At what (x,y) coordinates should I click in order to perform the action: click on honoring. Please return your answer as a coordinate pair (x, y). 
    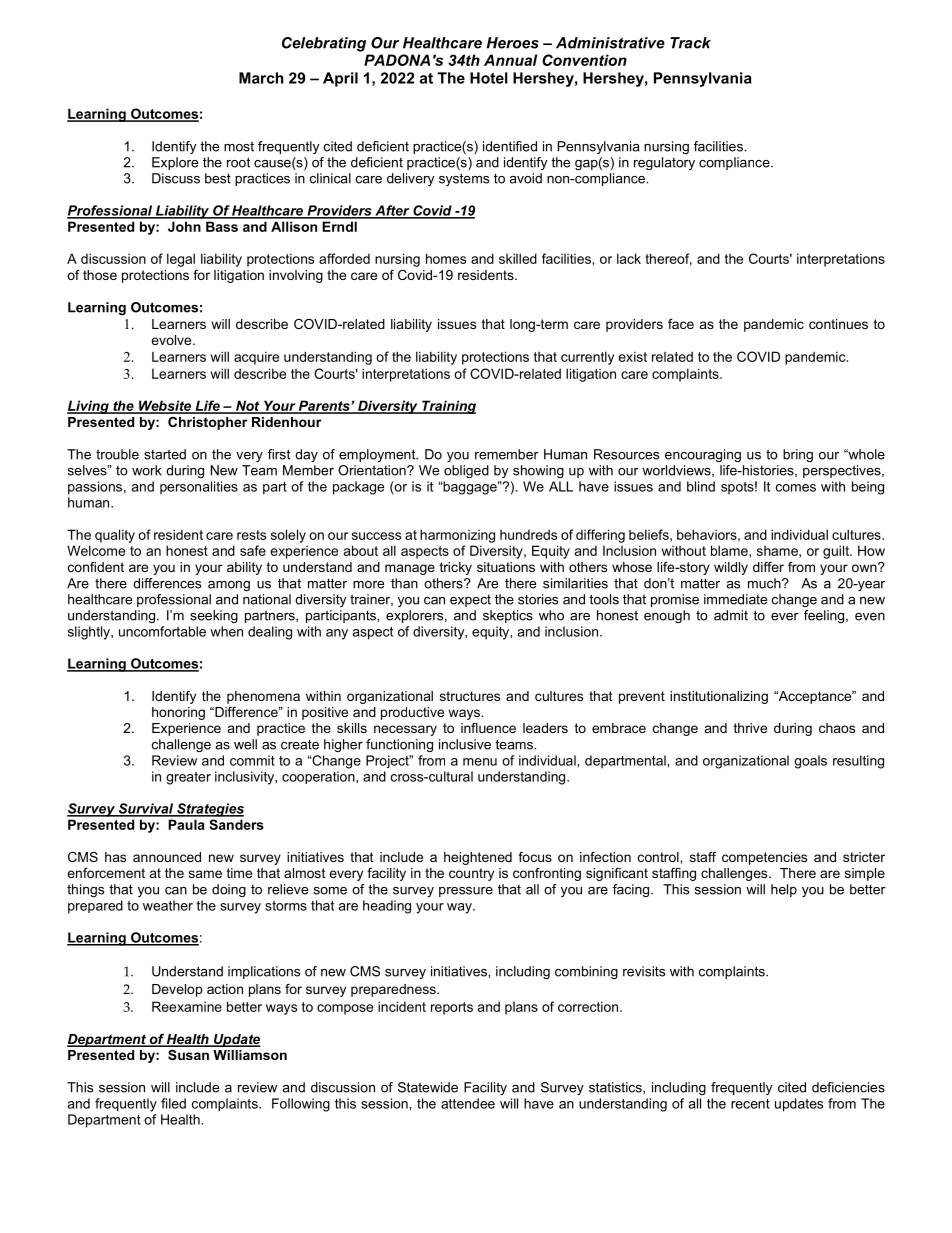
    Looking at the image, I should click on (178, 713).
